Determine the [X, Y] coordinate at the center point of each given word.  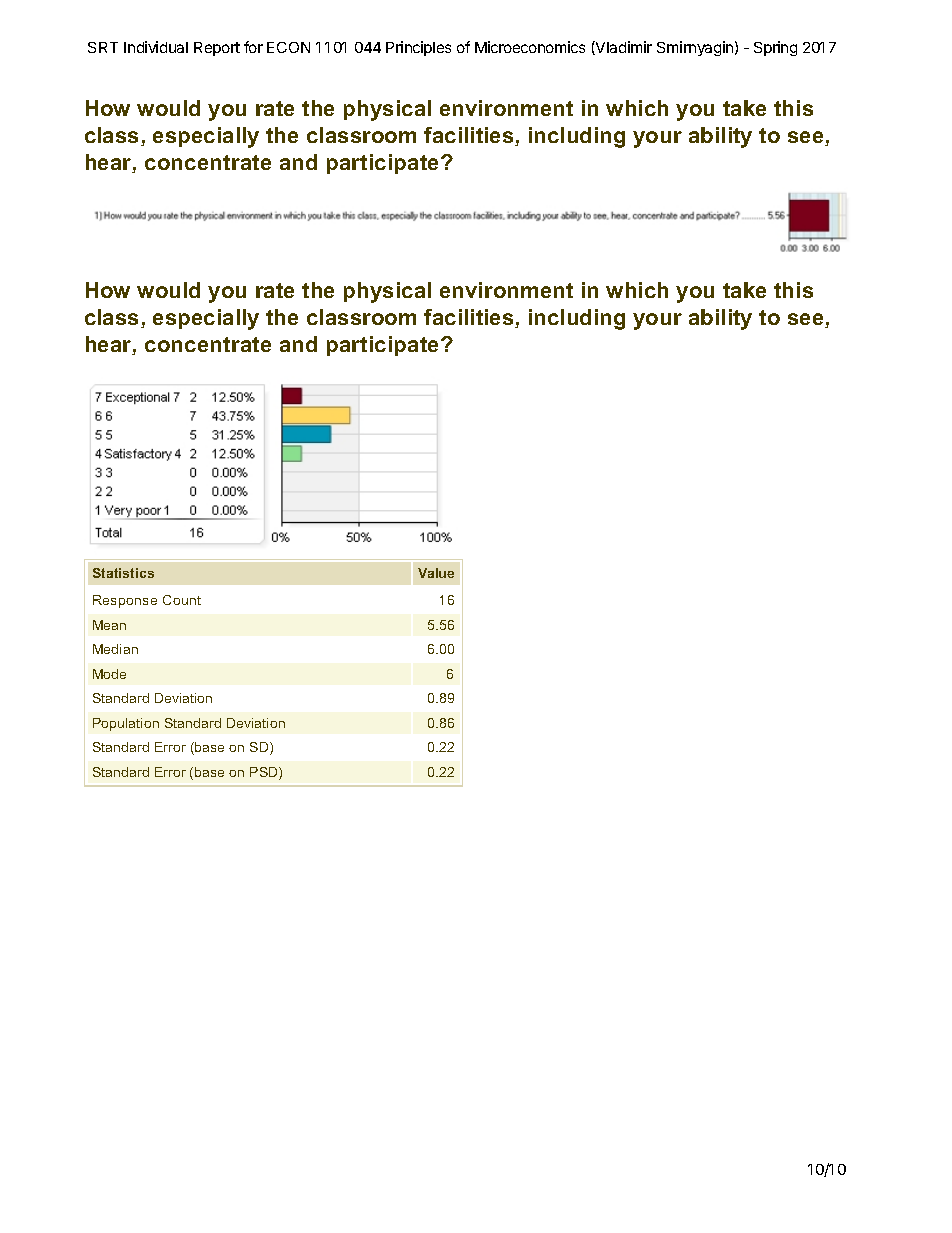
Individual [156, 47]
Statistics [123, 573]
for [253, 47]
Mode [109, 674]
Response [125, 601]
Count [182, 600]
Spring [775, 48]
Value [436, 573]
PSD [265, 773]
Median [115, 649]
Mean [109, 625]
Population [126, 724]
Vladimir [623, 48]
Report [217, 49]
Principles [418, 48]
